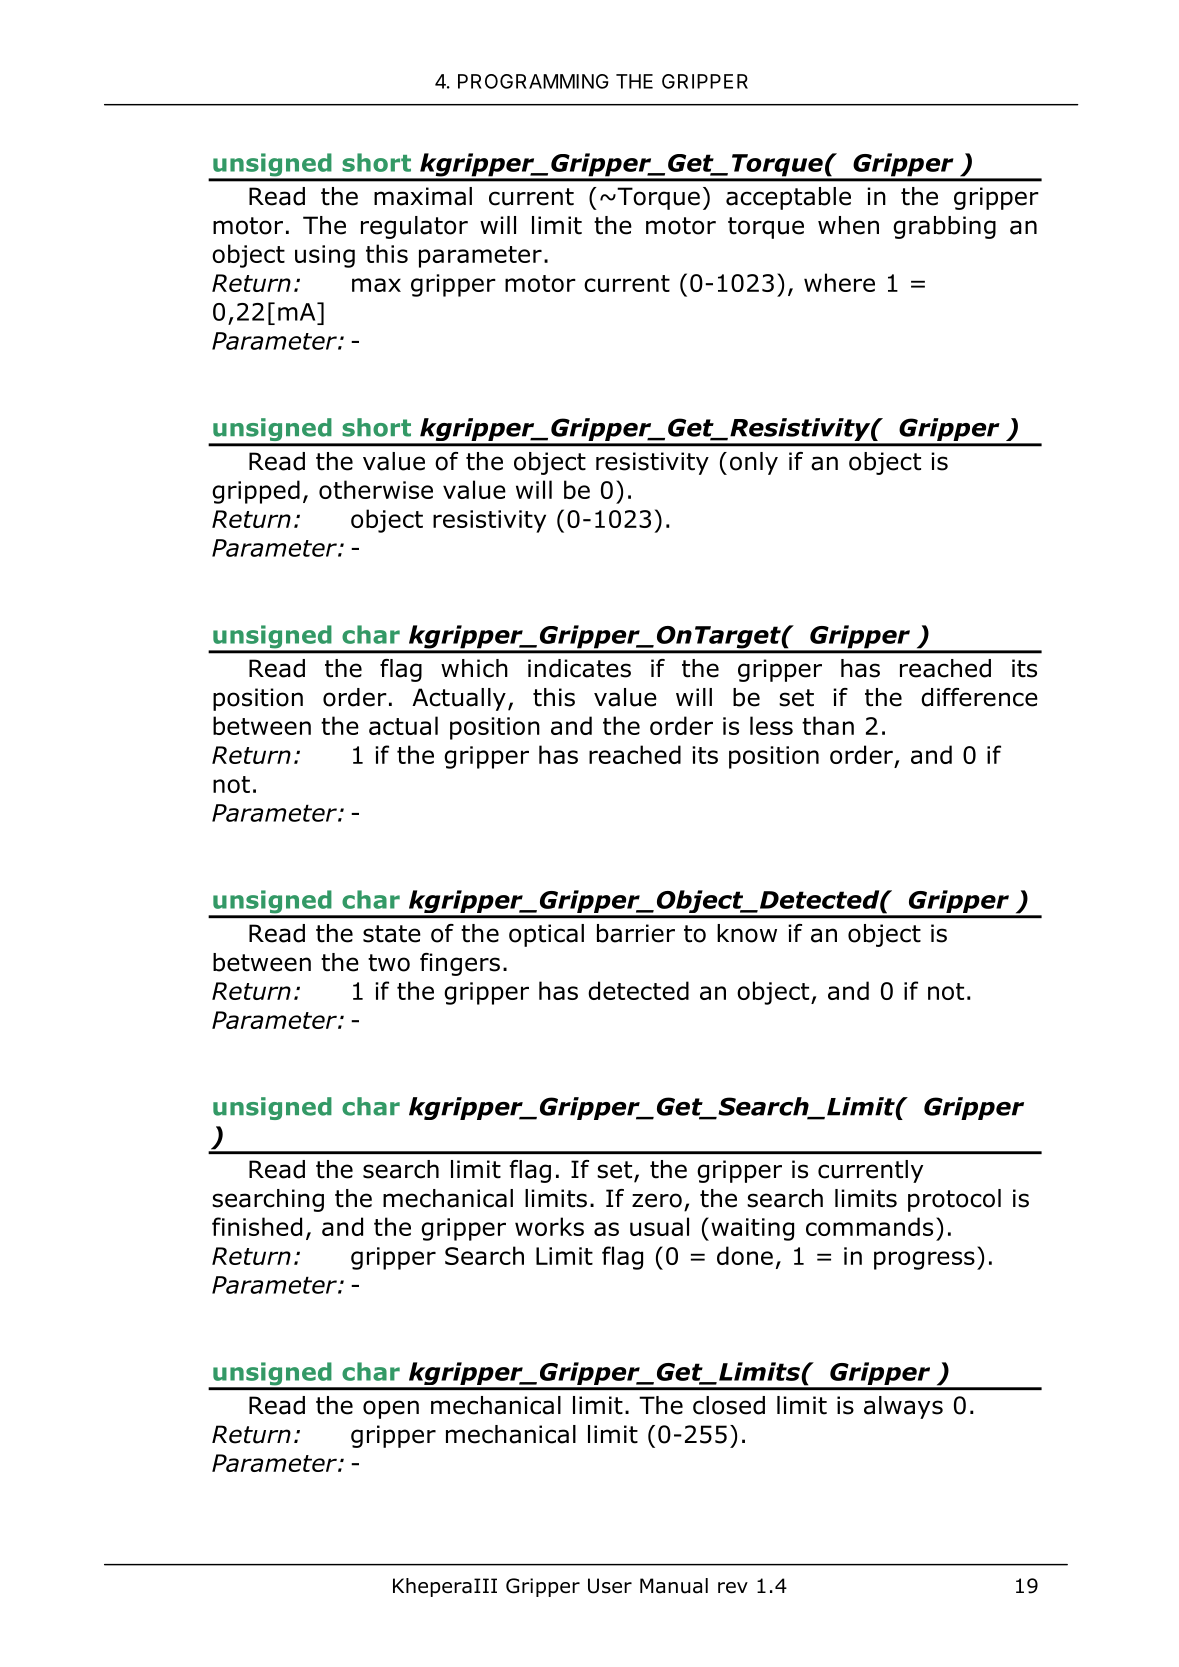 The height and width of the document is (1667, 1179). I want to click on PROGRAMMING, so click(533, 81).
